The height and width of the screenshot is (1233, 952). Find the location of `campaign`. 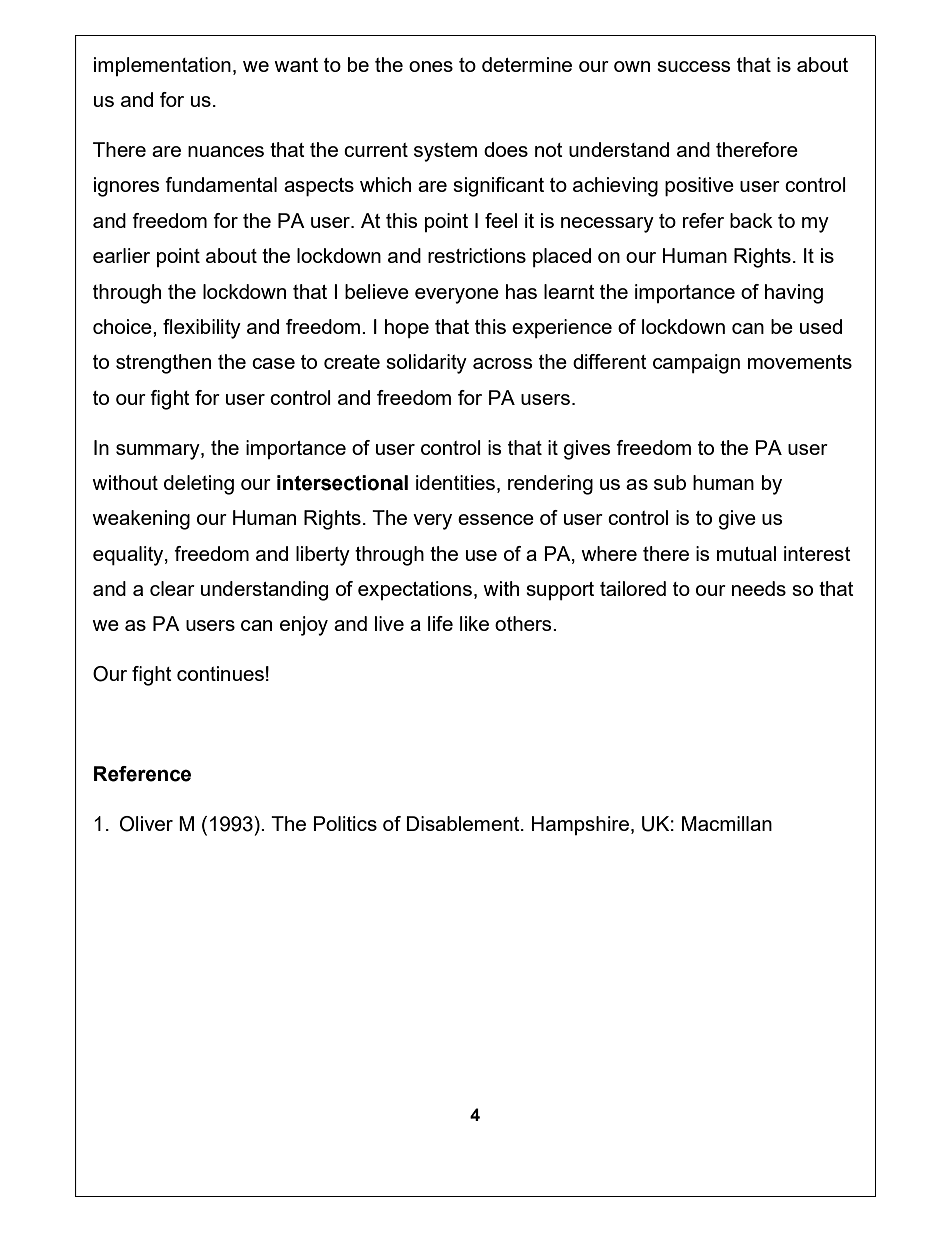

campaign is located at coordinates (696, 364).
